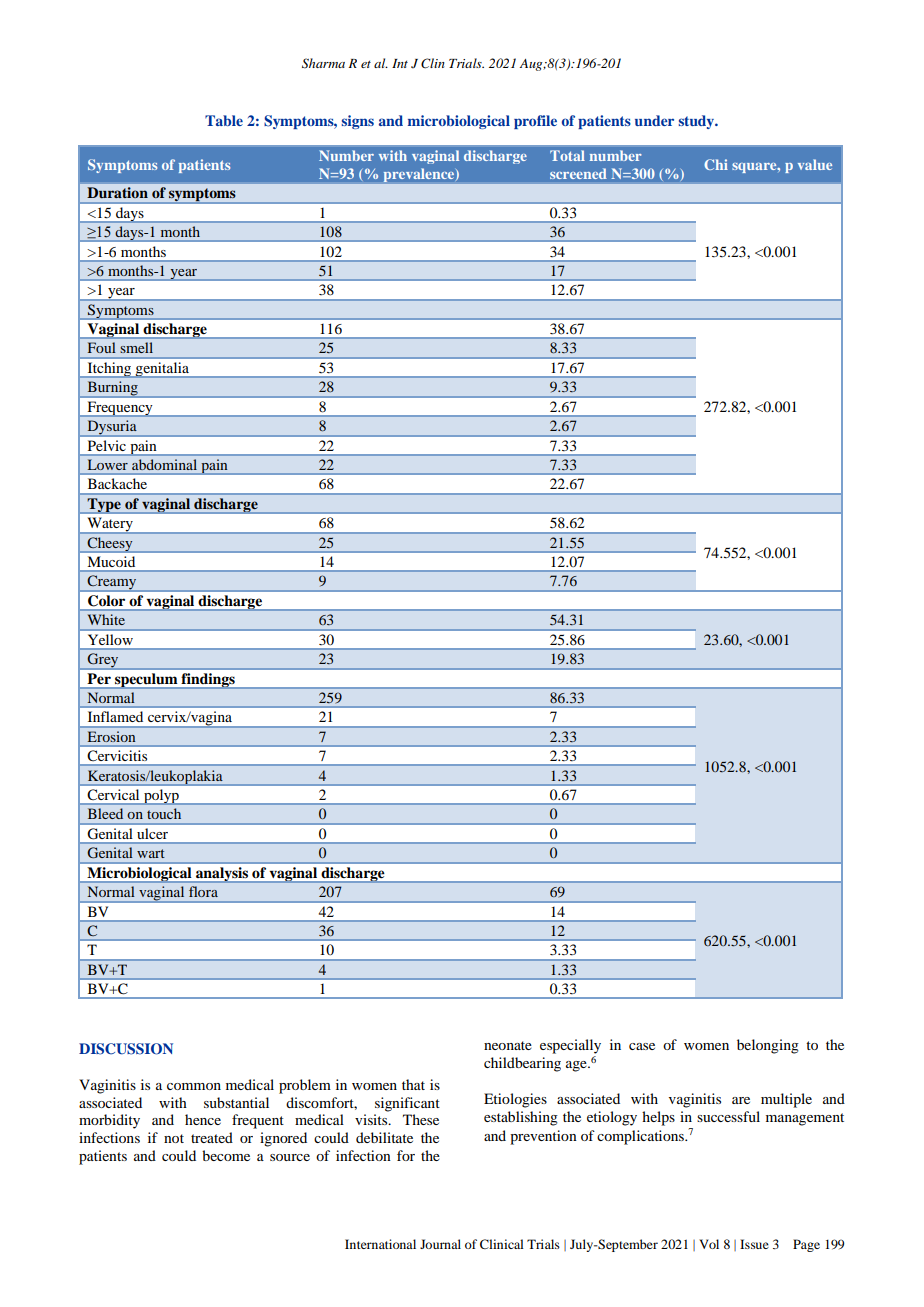 This image has height=1307, width=924. What do you see at coordinates (117, 483) in the image?
I see `Backache` at bounding box center [117, 483].
